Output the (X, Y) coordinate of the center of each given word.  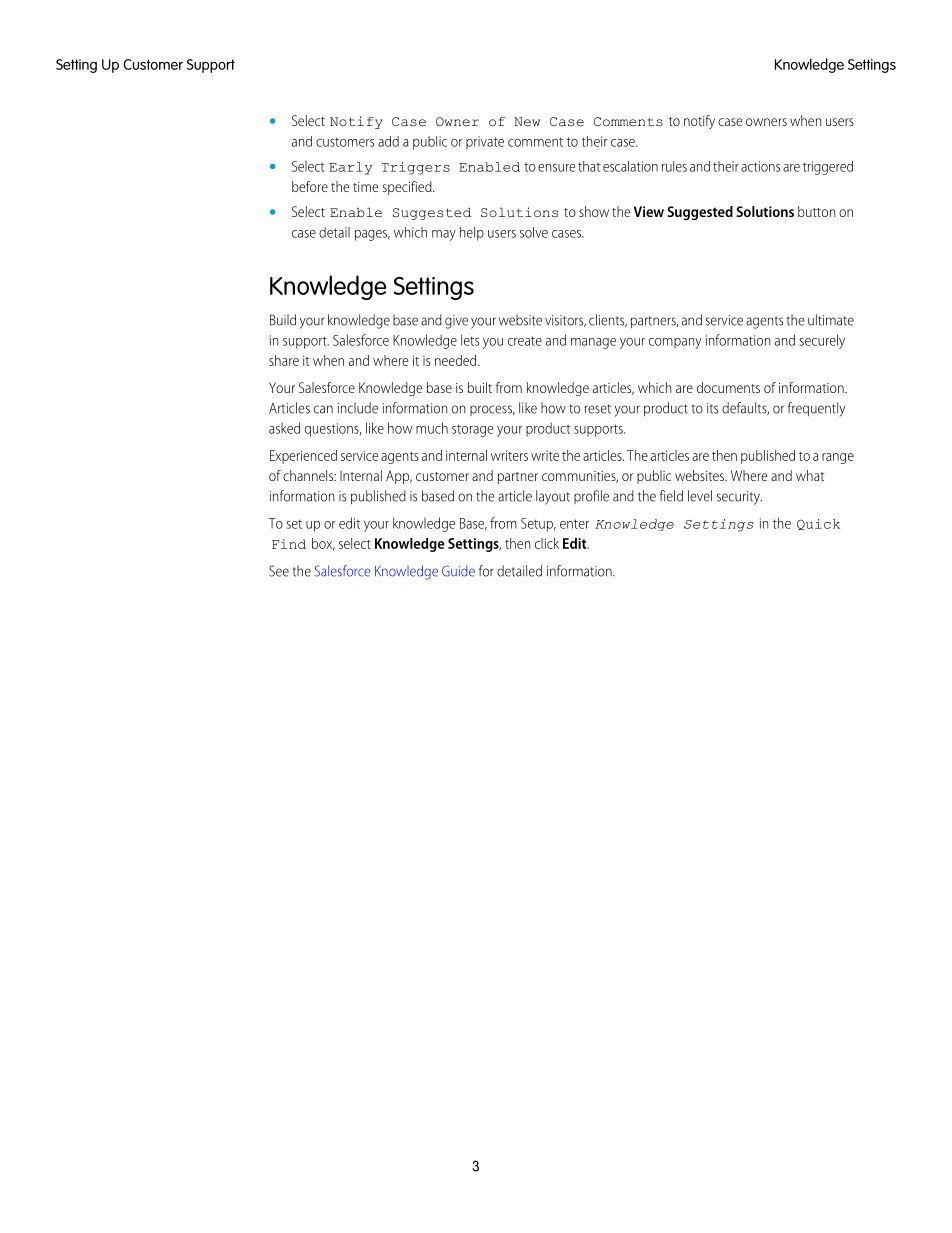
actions (760, 166)
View (649, 211)
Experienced (303, 457)
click (547, 543)
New (527, 122)
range (838, 458)
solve (534, 232)
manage (593, 343)
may (444, 235)
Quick (818, 524)
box (323, 544)
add (388, 141)
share (284, 360)
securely (822, 341)
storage (472, 430)
